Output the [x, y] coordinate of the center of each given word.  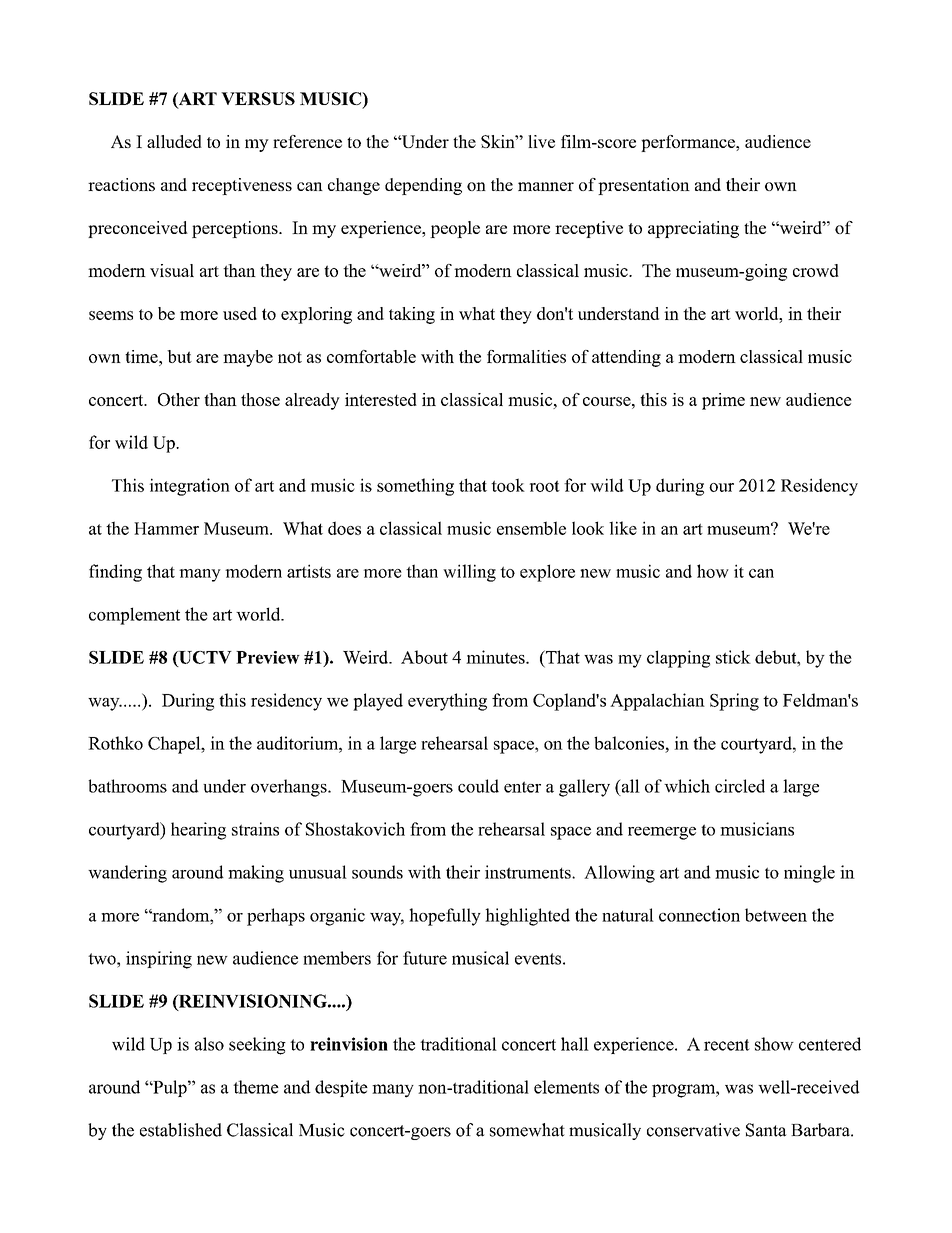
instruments [529, 872]
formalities [526, 356]
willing [469, 573]
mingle [809, 874]
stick [733, 657]
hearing [198, 831]
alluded [174, 141]
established [181, 1130]
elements [566, 1087]
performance [689, 143]
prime [723, 401]
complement [134, 616]
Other [179, 399]
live [541, 141]
